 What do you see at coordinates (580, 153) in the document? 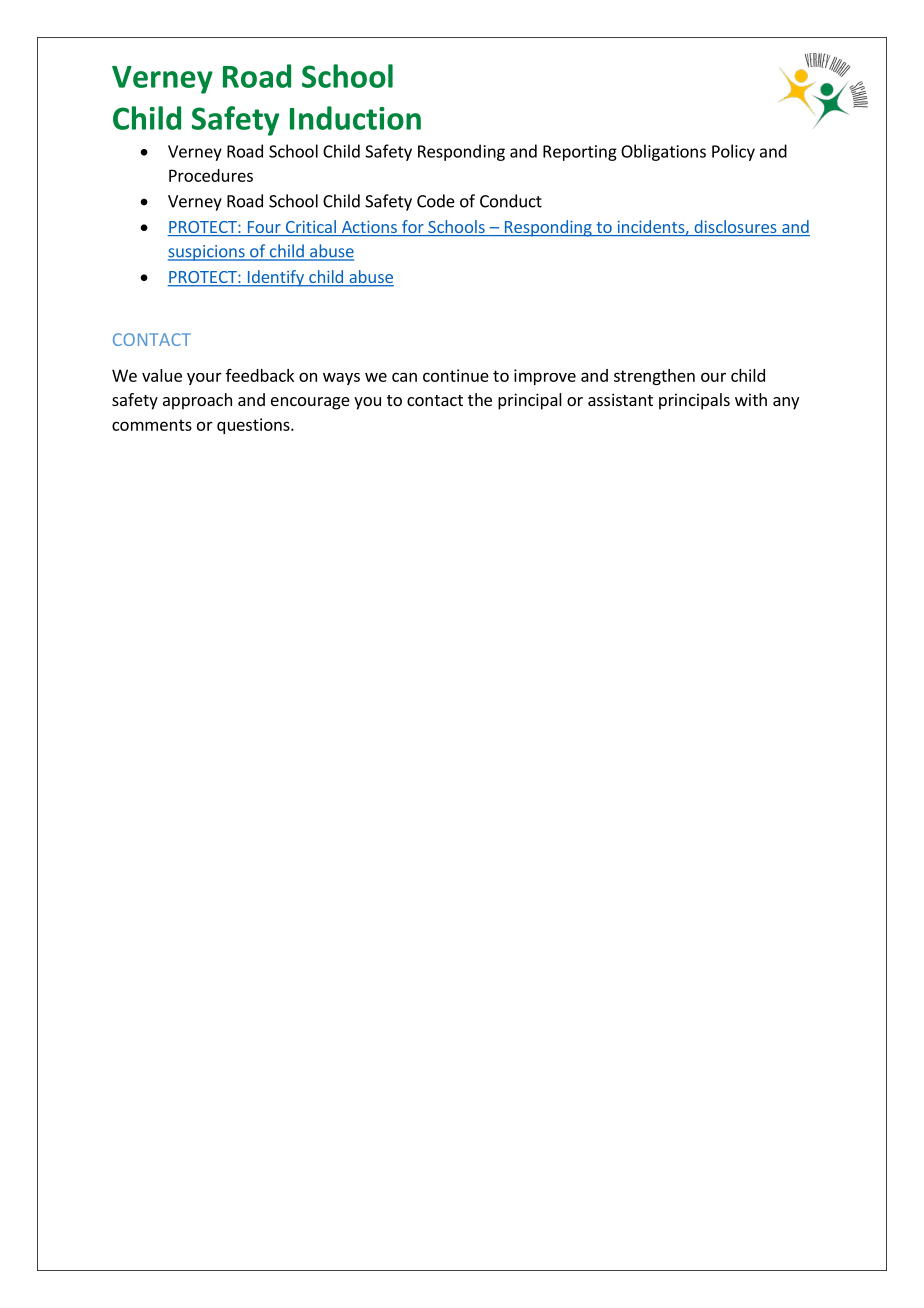
I see `Reporting` at bounding box center [580, 153].
